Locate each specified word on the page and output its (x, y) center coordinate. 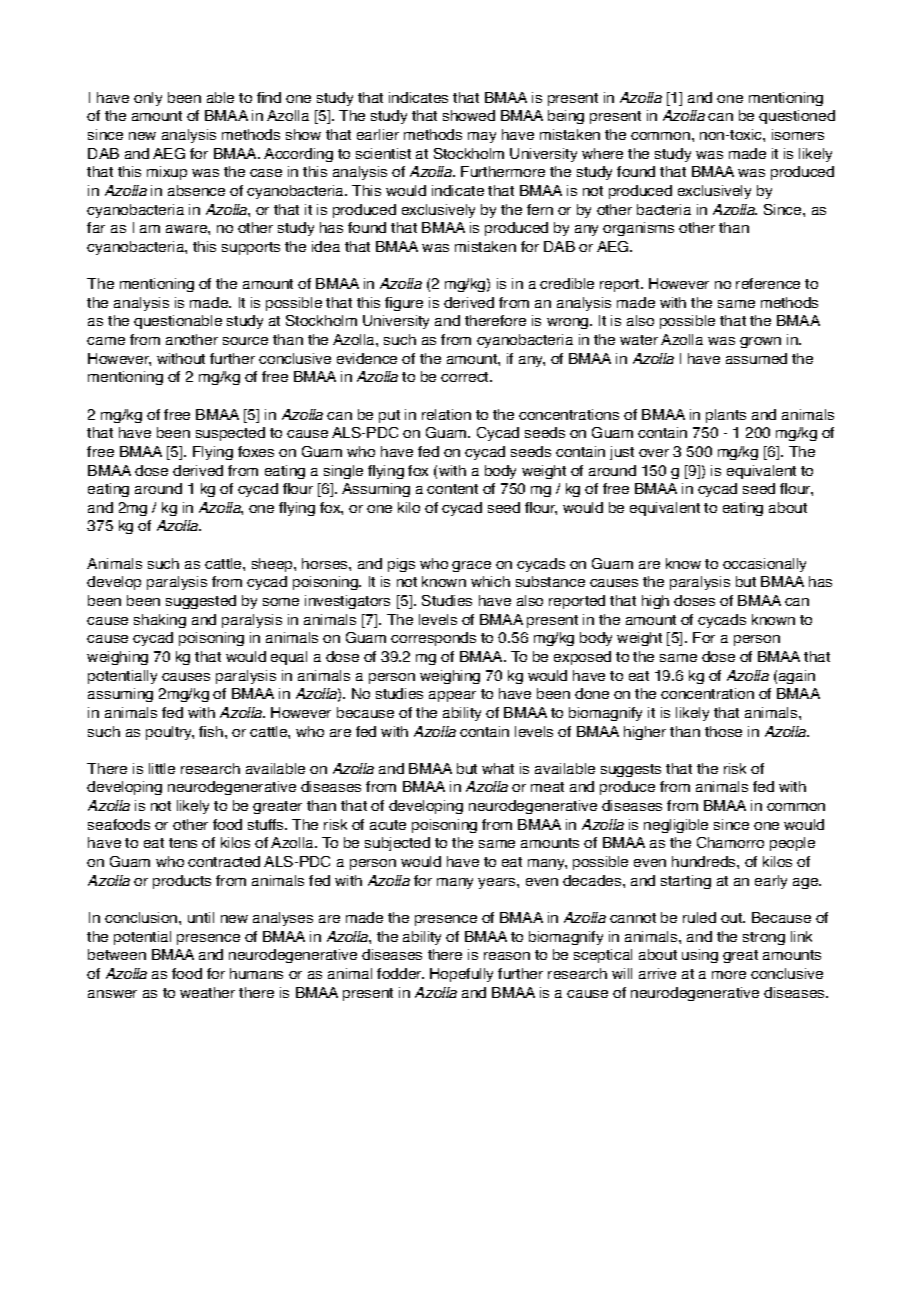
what (498, 768)
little (162, 768)
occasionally (764, 565)
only (148, 99)
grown (760, 342)
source (245, 341)
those (723, 731)
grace (471, 566)
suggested (201, 602)
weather (207, 992)
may (482, 137)
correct (466, 377)
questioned (797, 117)
